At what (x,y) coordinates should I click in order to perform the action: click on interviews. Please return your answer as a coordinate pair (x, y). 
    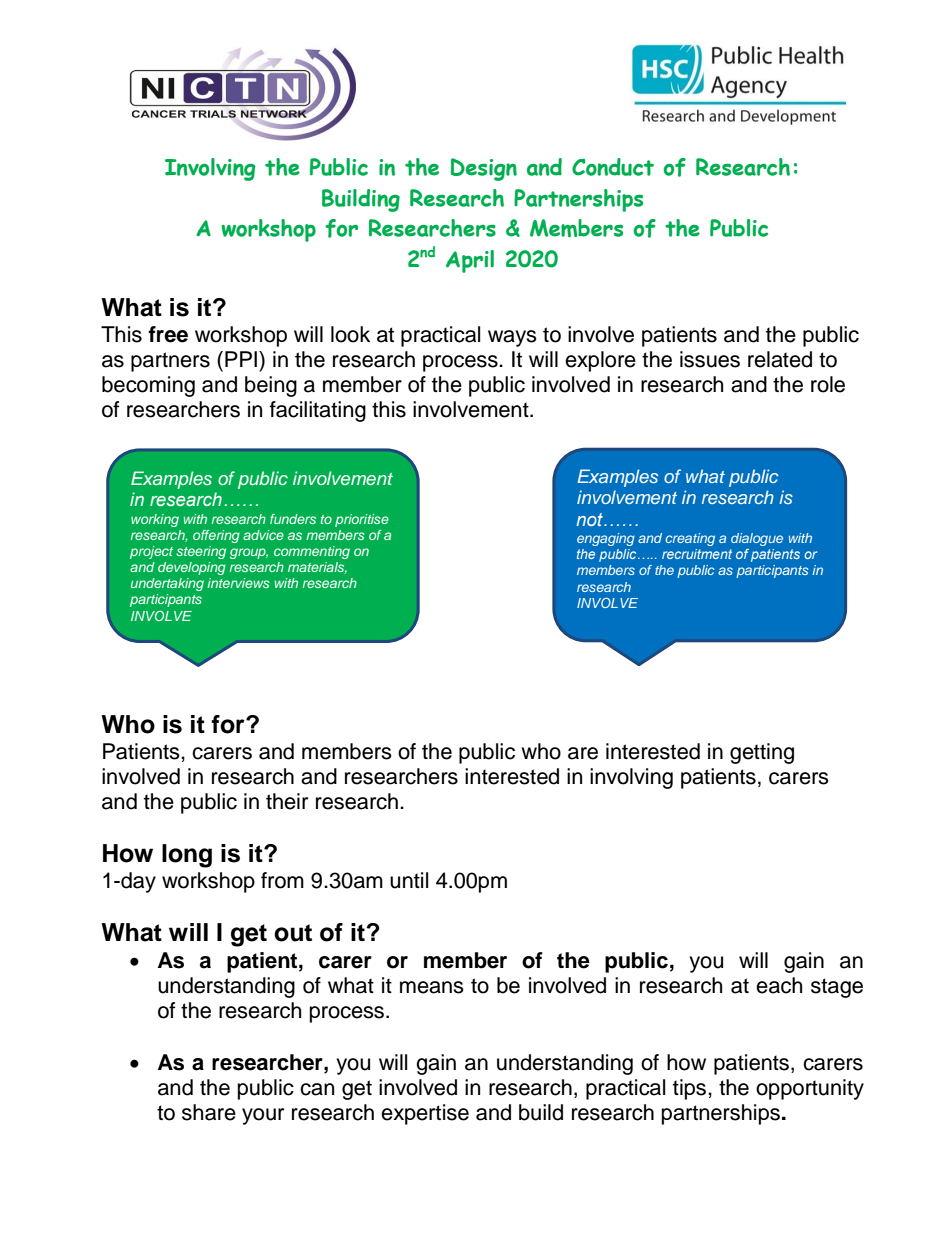
    Looking at the image, I should click on (238, 583).
